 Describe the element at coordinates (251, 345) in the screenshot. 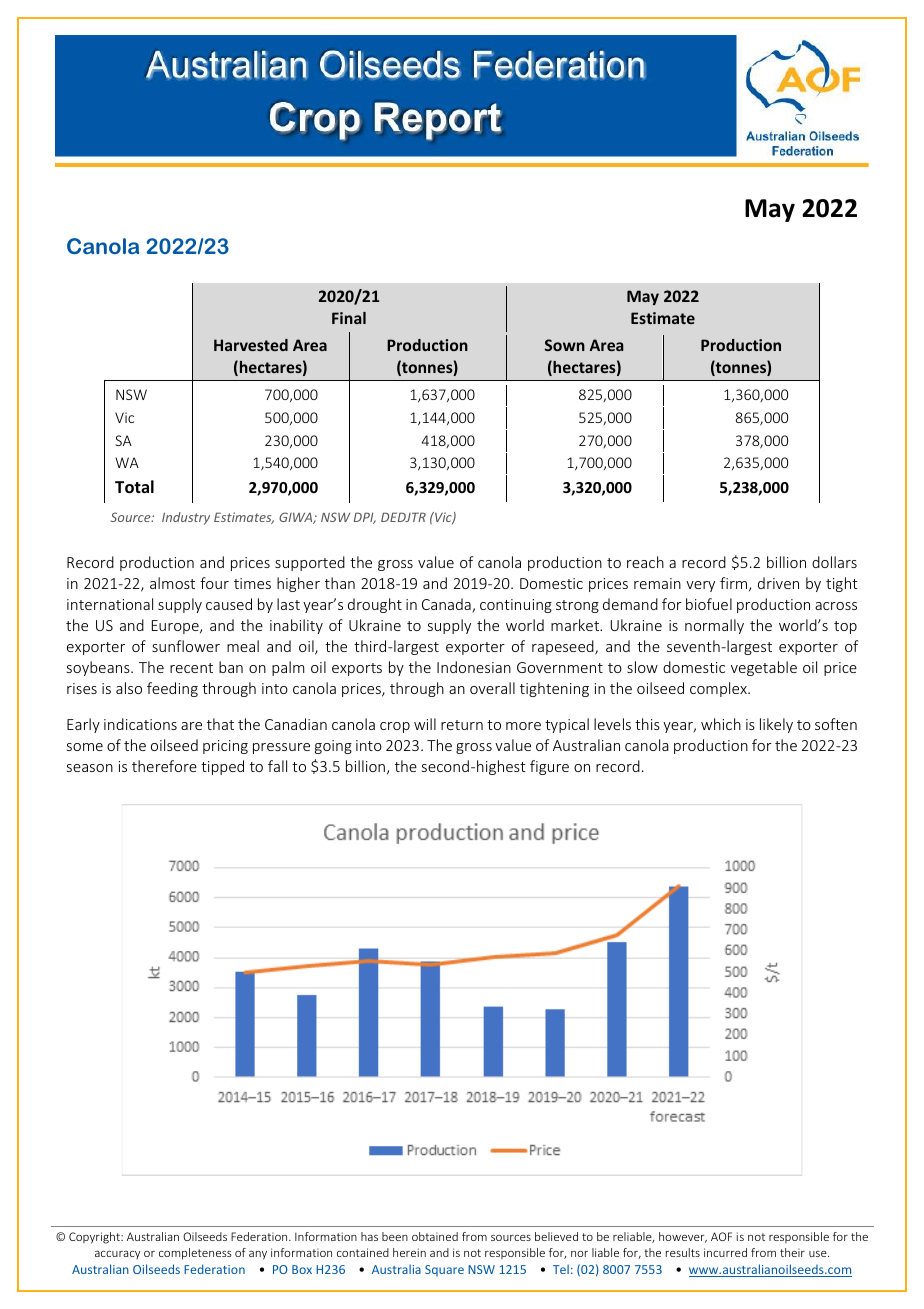

I see `Harvested` at that location.
